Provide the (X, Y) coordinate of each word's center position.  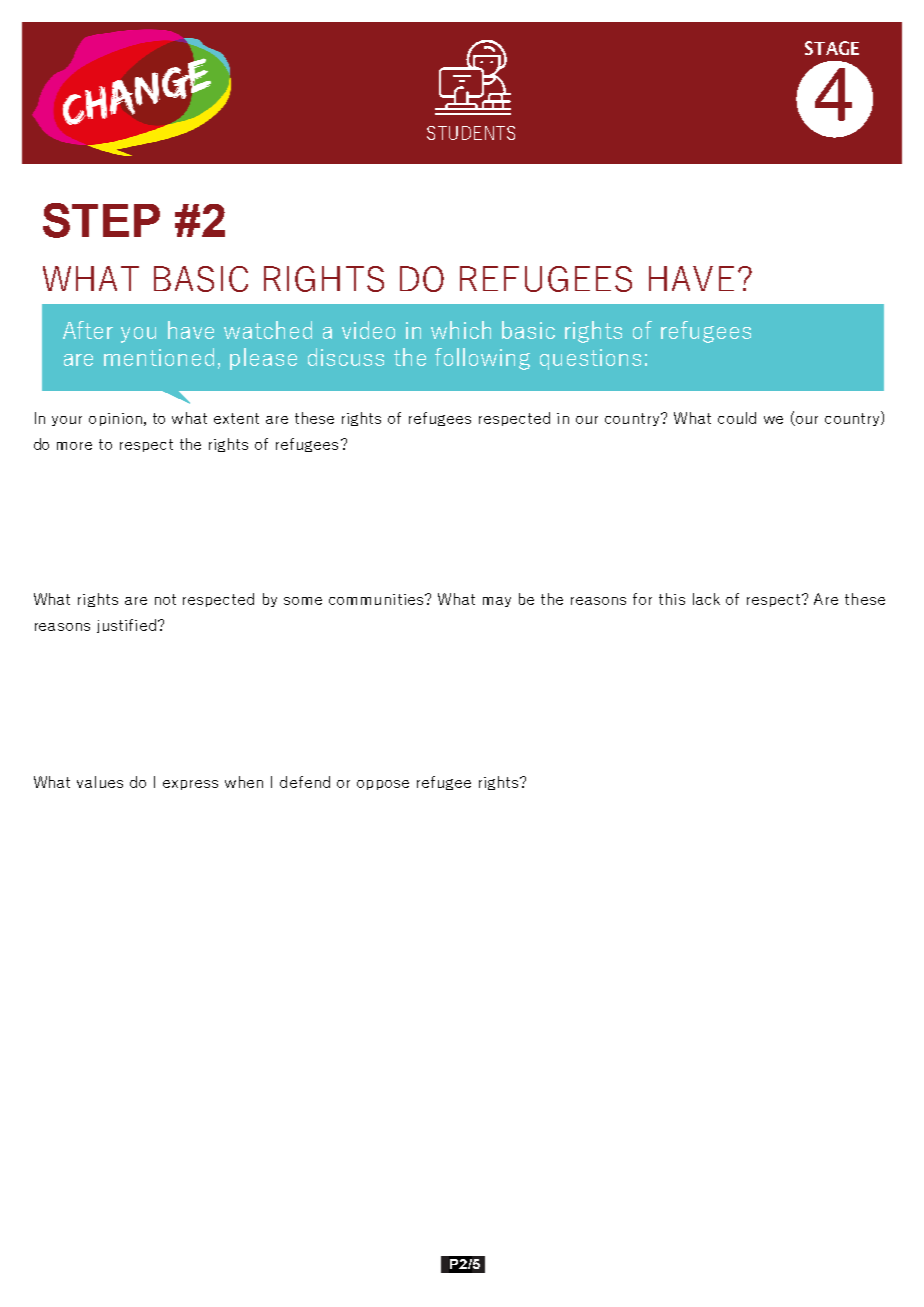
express (190, 785)
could (737, 418)
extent (236, 418)
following (482, 359)
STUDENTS (471, 133)
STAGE (832, 48)
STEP (101, 220)
